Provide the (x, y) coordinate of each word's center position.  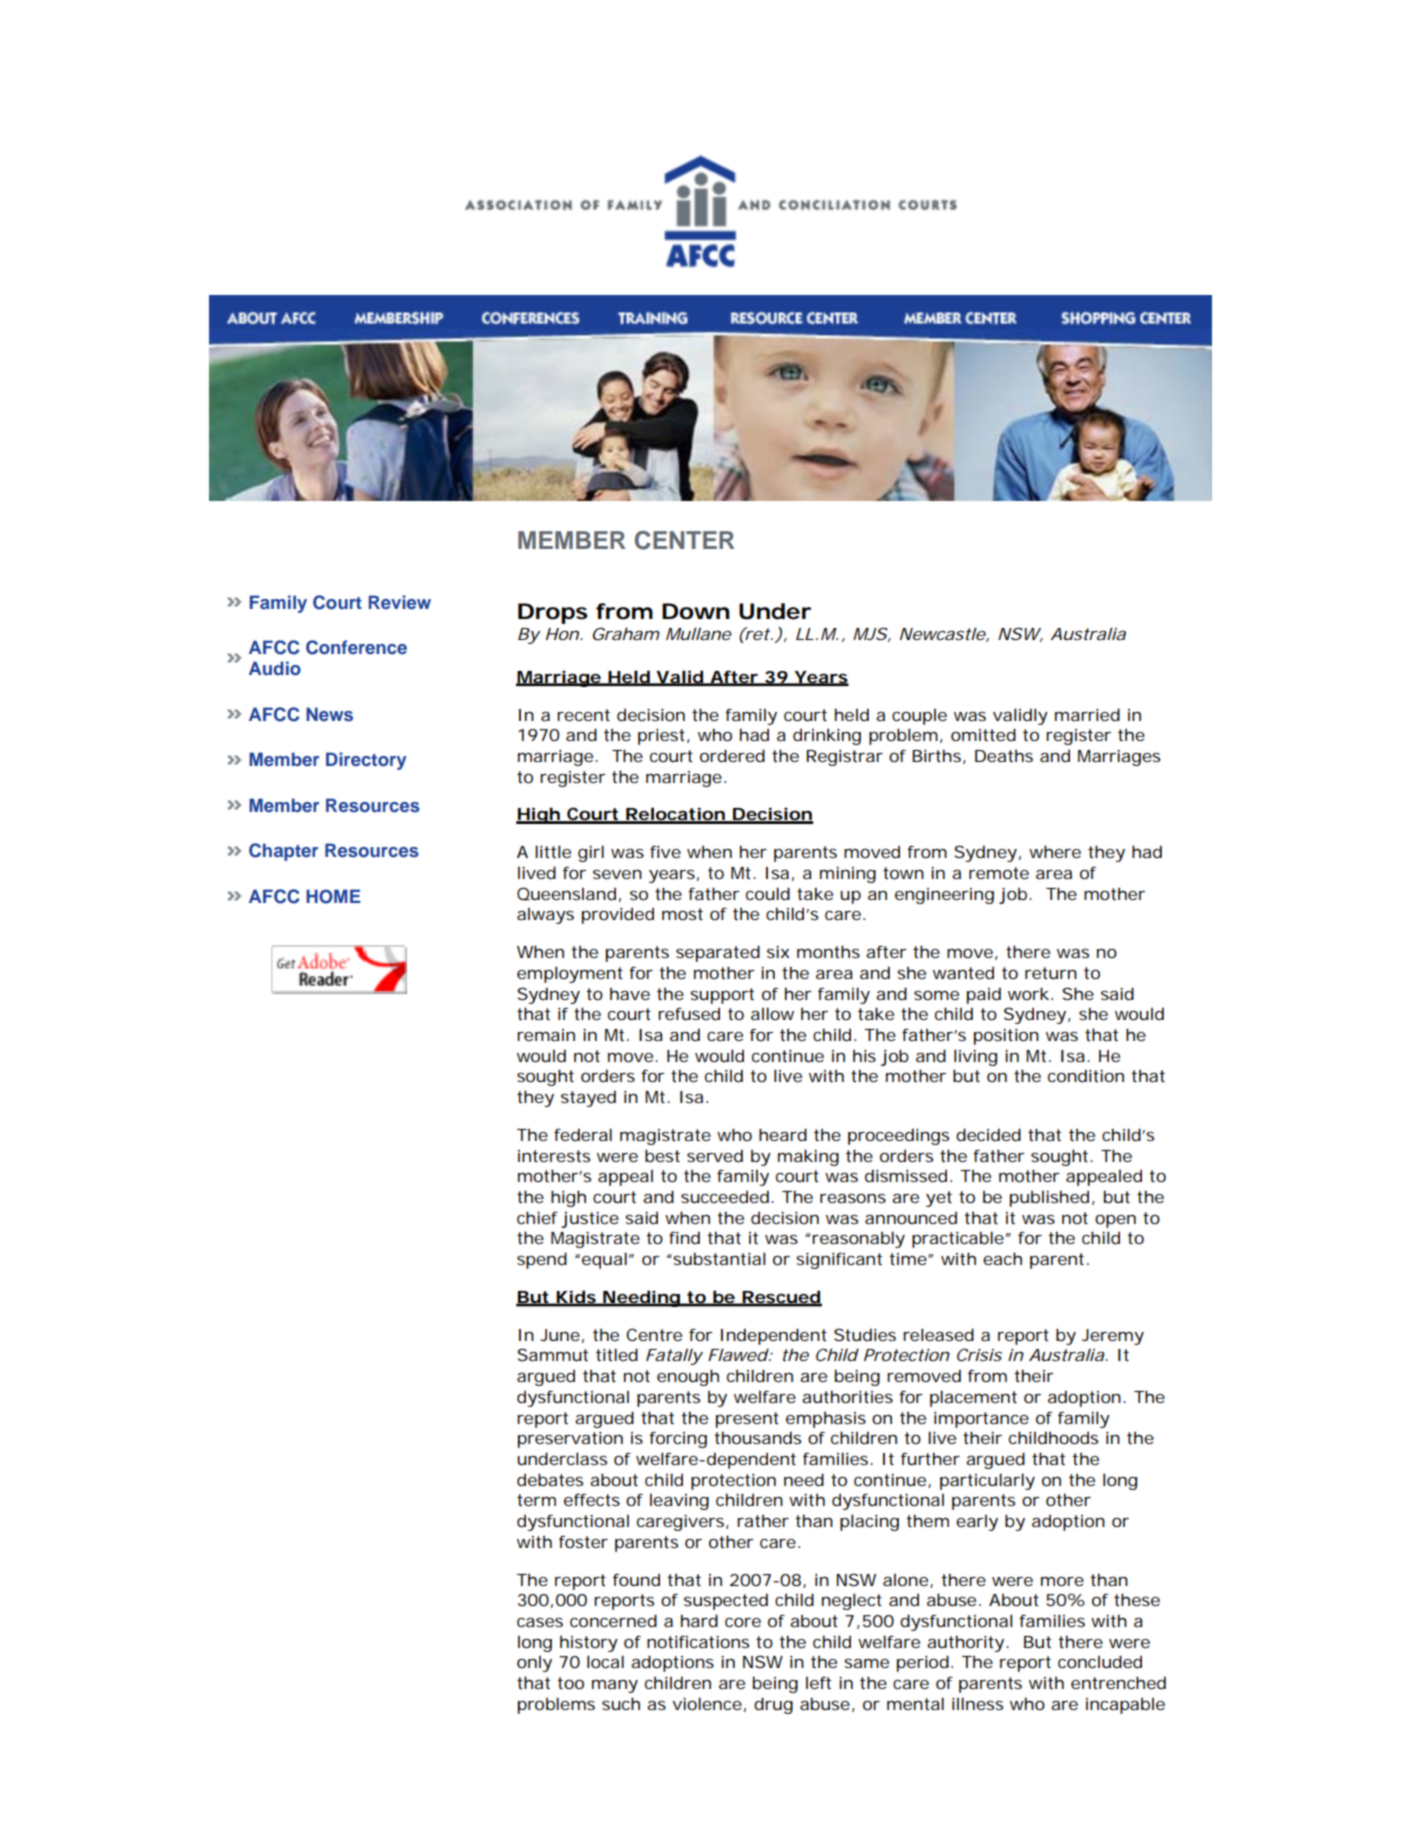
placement (973, 1398)
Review (400, 602)
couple (919, 717)
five (665, 851)
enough (688, 1377)
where (1055, 851)
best (662, 1155)
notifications (698, 1642)
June (560, 1335)
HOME (333, 896)
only (534, 1664)
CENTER (684, 540)
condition (1086, 1075)
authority (965, 1643)
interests (554, 1156)
